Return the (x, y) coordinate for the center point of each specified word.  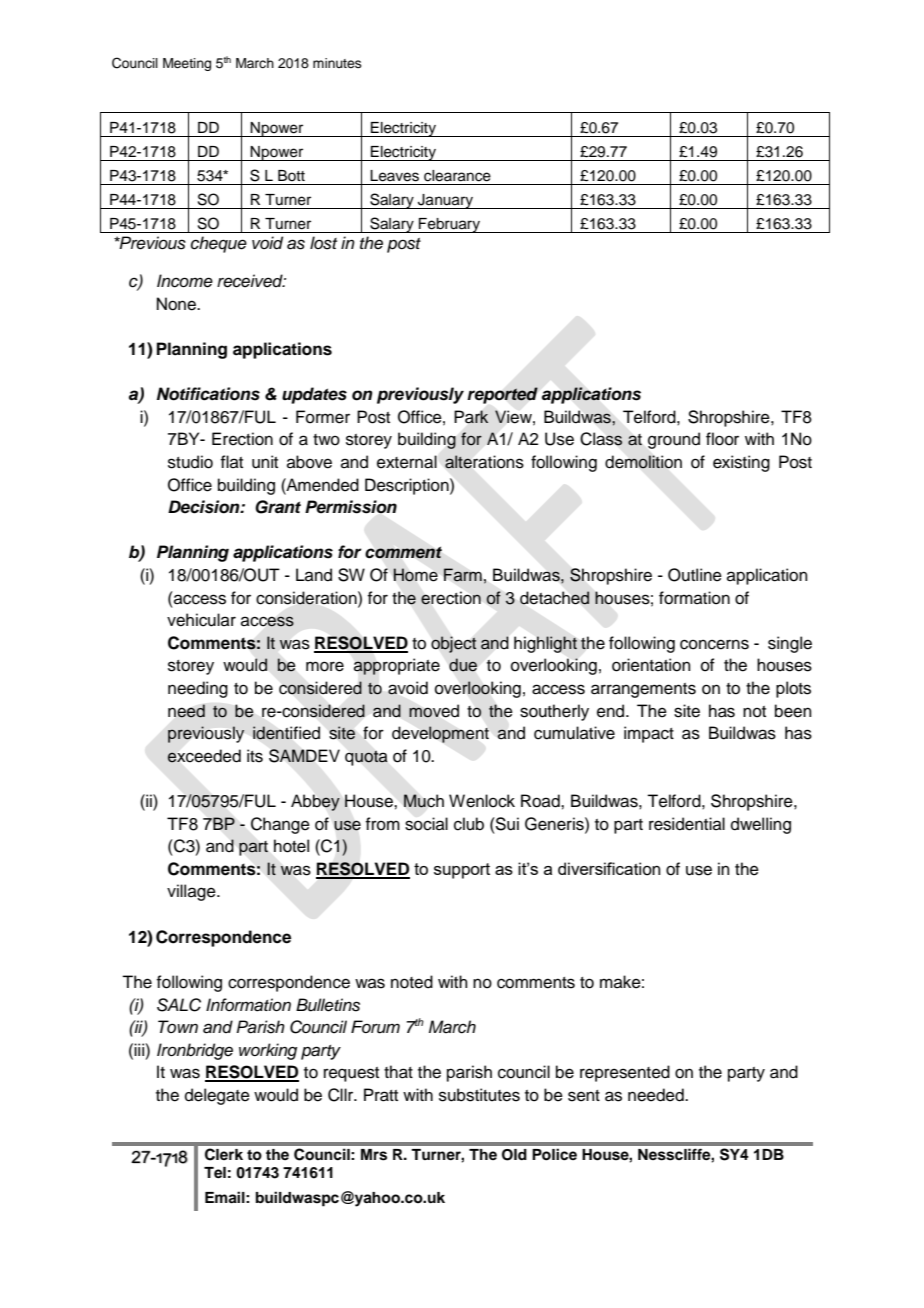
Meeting (187, 64)
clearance (457, 176)
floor (722, 439)
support (462, 871)
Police (554, 1154)
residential (687, 824)
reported (502, 395)
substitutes (479, 1095)
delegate (217, 1096)
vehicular (201, 620)
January (446, 201)
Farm (463, 574)
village (192, 892)
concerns (714, 644)
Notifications (208, 394)
